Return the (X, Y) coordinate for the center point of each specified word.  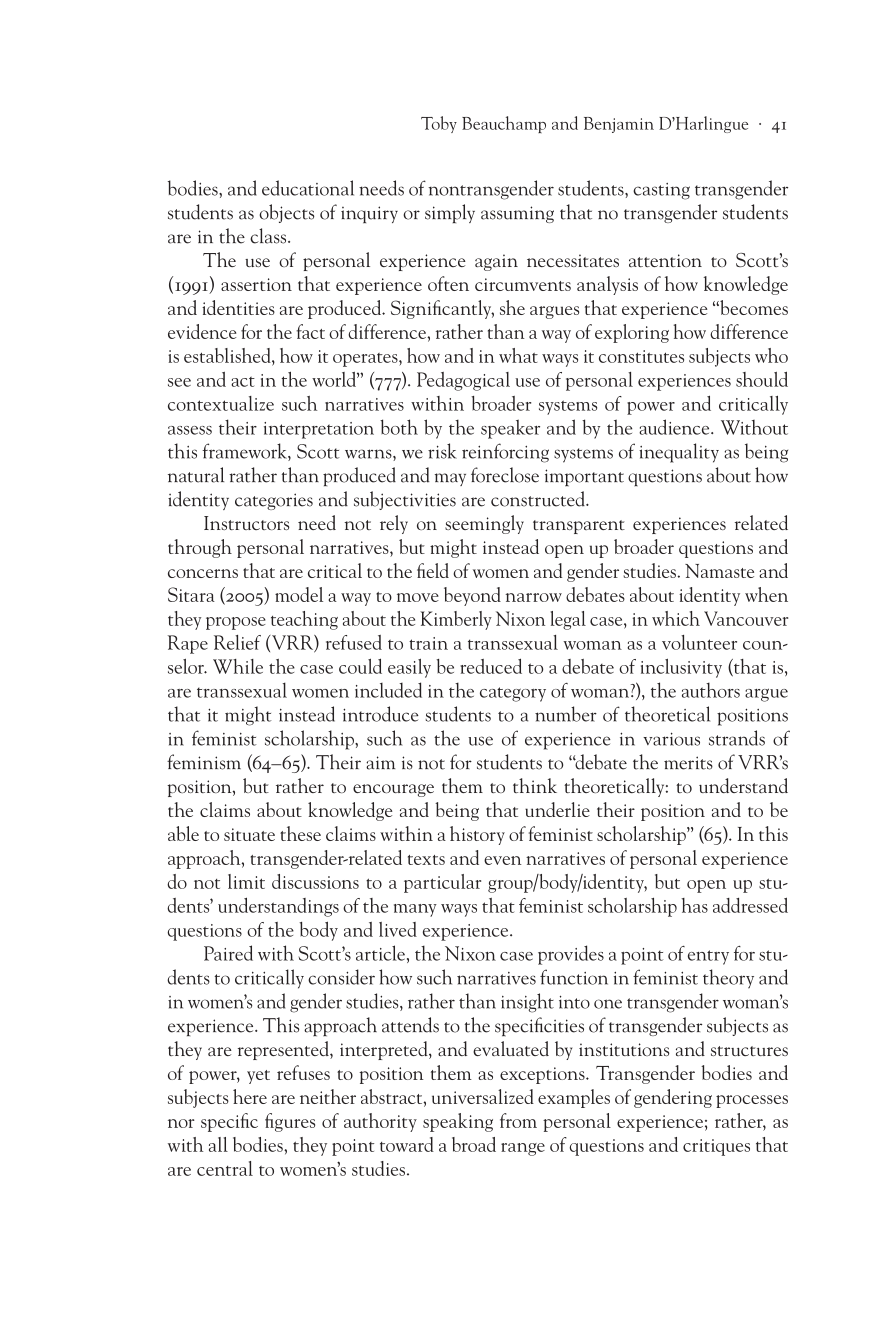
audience (675, 427)
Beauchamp (504, 124)
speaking (458, 1122)
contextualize (221, 403)
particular (442, 883)
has (694, 905)
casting (661, 191)
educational (308, 188)
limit (246, 881)
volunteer (699, 642)
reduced (491, 666)
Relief (237, 642)
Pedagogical (463, 381)
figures (290, 1122)
